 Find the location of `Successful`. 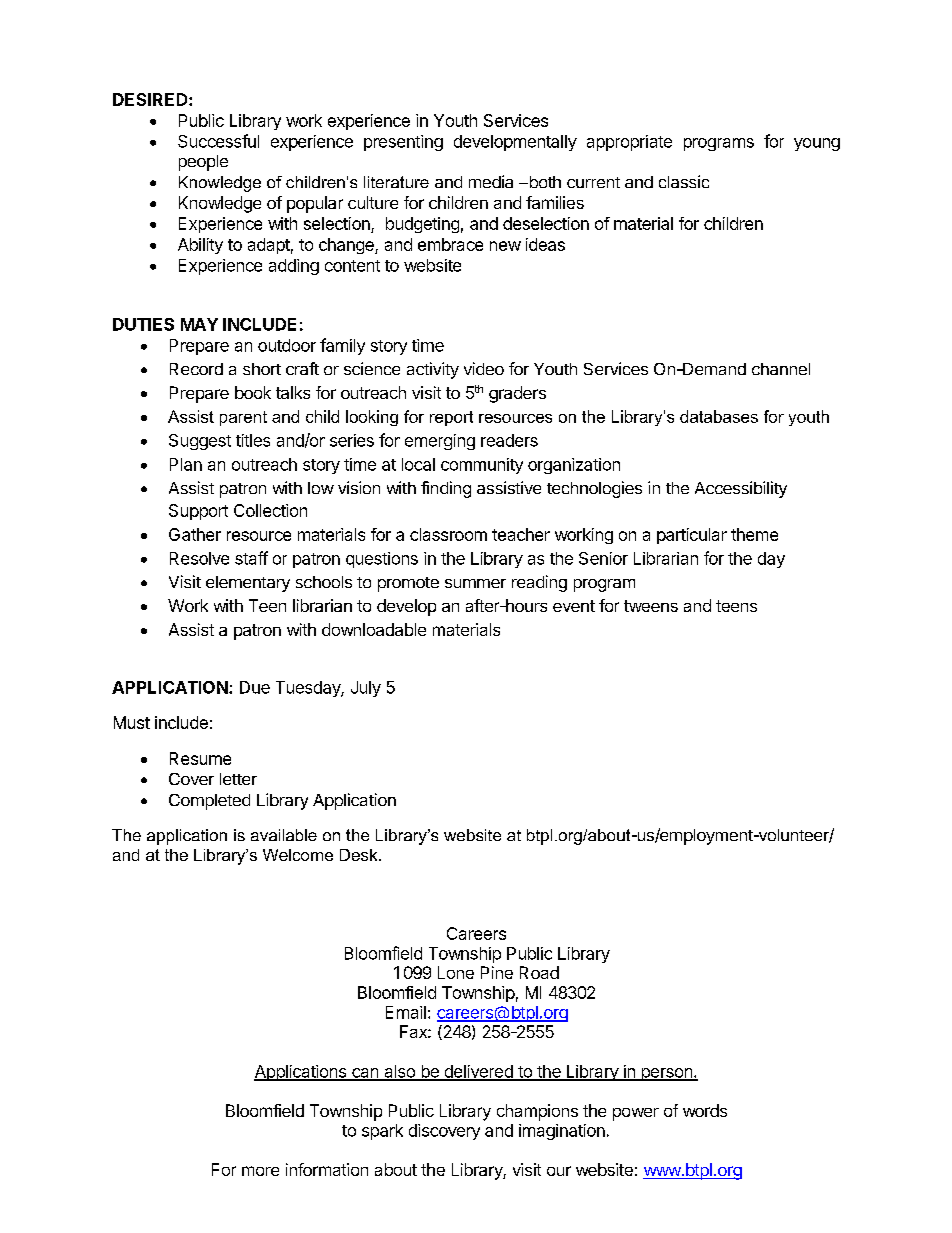

Successful is located at coordinates (218, 141).
